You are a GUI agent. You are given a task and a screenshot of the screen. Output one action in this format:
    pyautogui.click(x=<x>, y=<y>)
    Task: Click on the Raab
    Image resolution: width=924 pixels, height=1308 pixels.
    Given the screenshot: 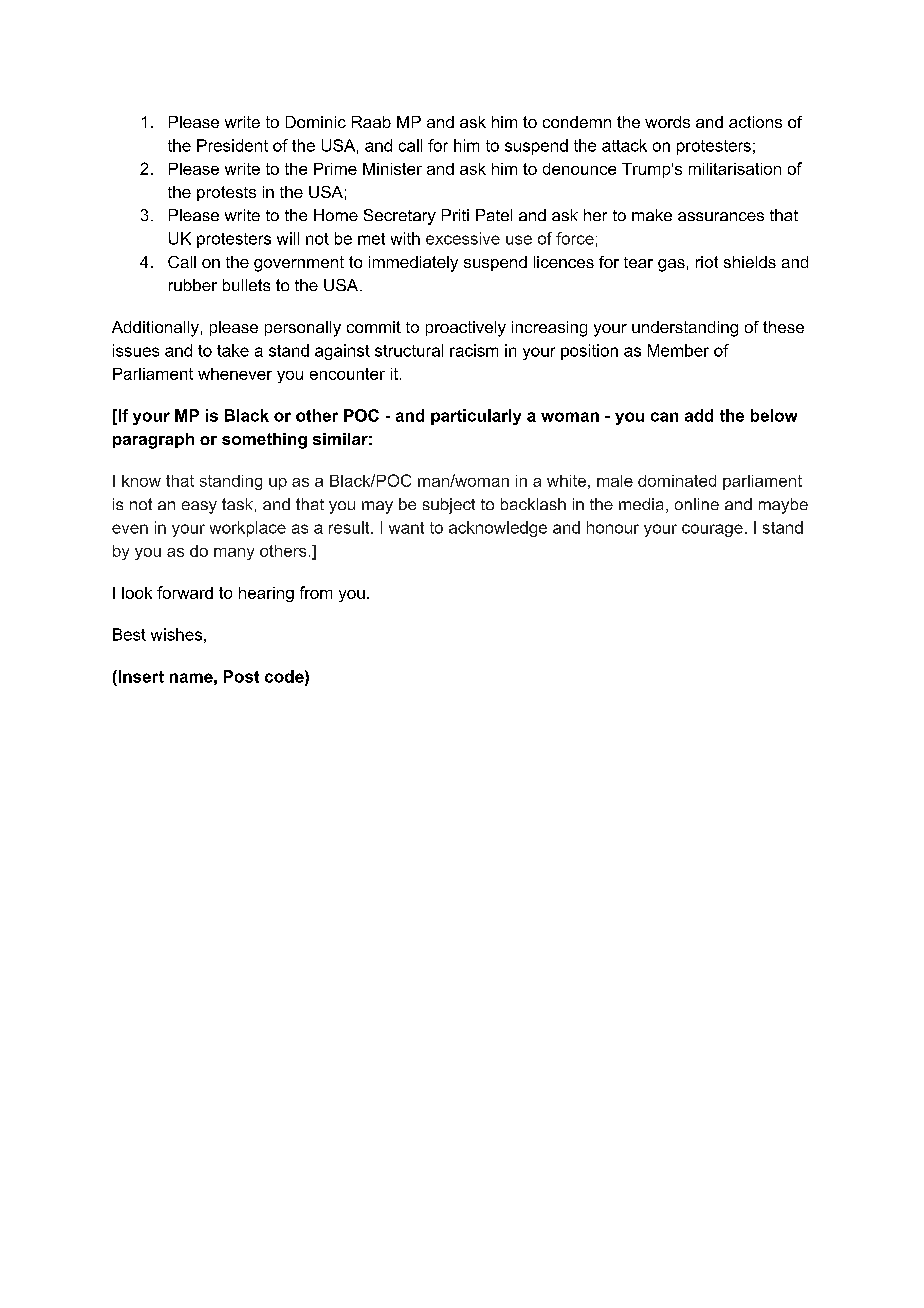 What is the action you would take?
    pyautogui.click(x=371, y=122)
